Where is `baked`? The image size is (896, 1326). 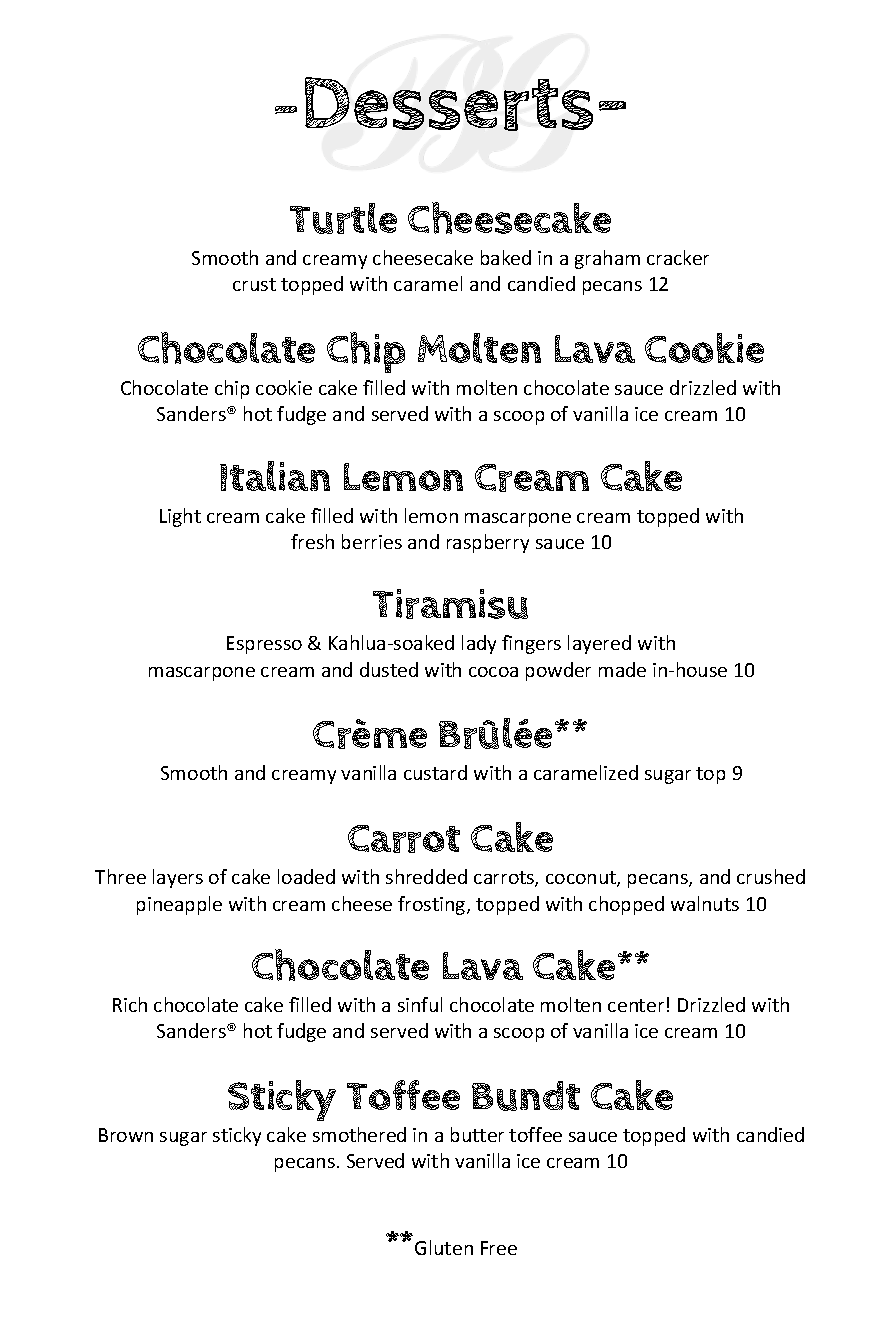 baked is located at coordinates (506, 257).
